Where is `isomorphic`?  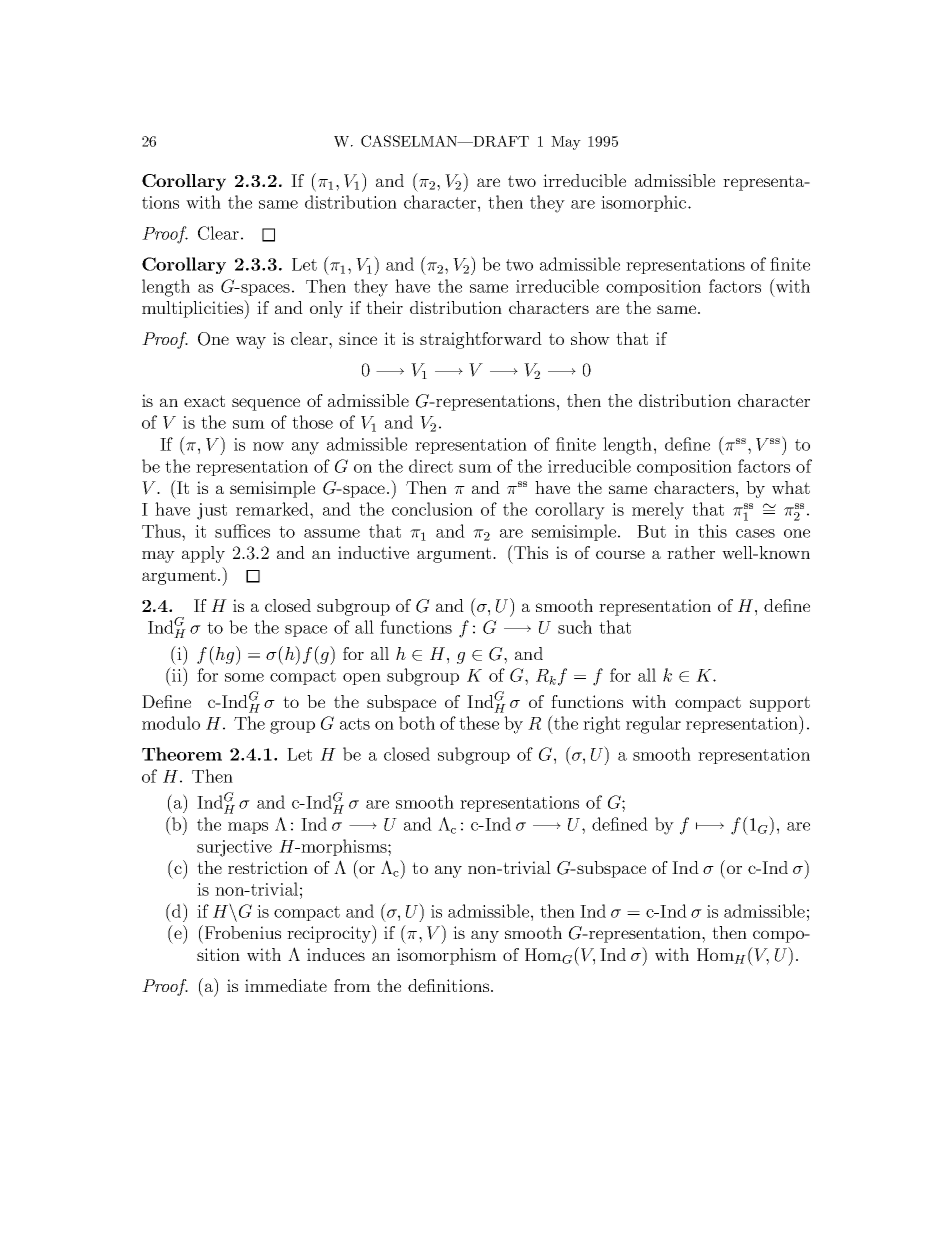
isomorphic is located at coordinates (645, 203).
